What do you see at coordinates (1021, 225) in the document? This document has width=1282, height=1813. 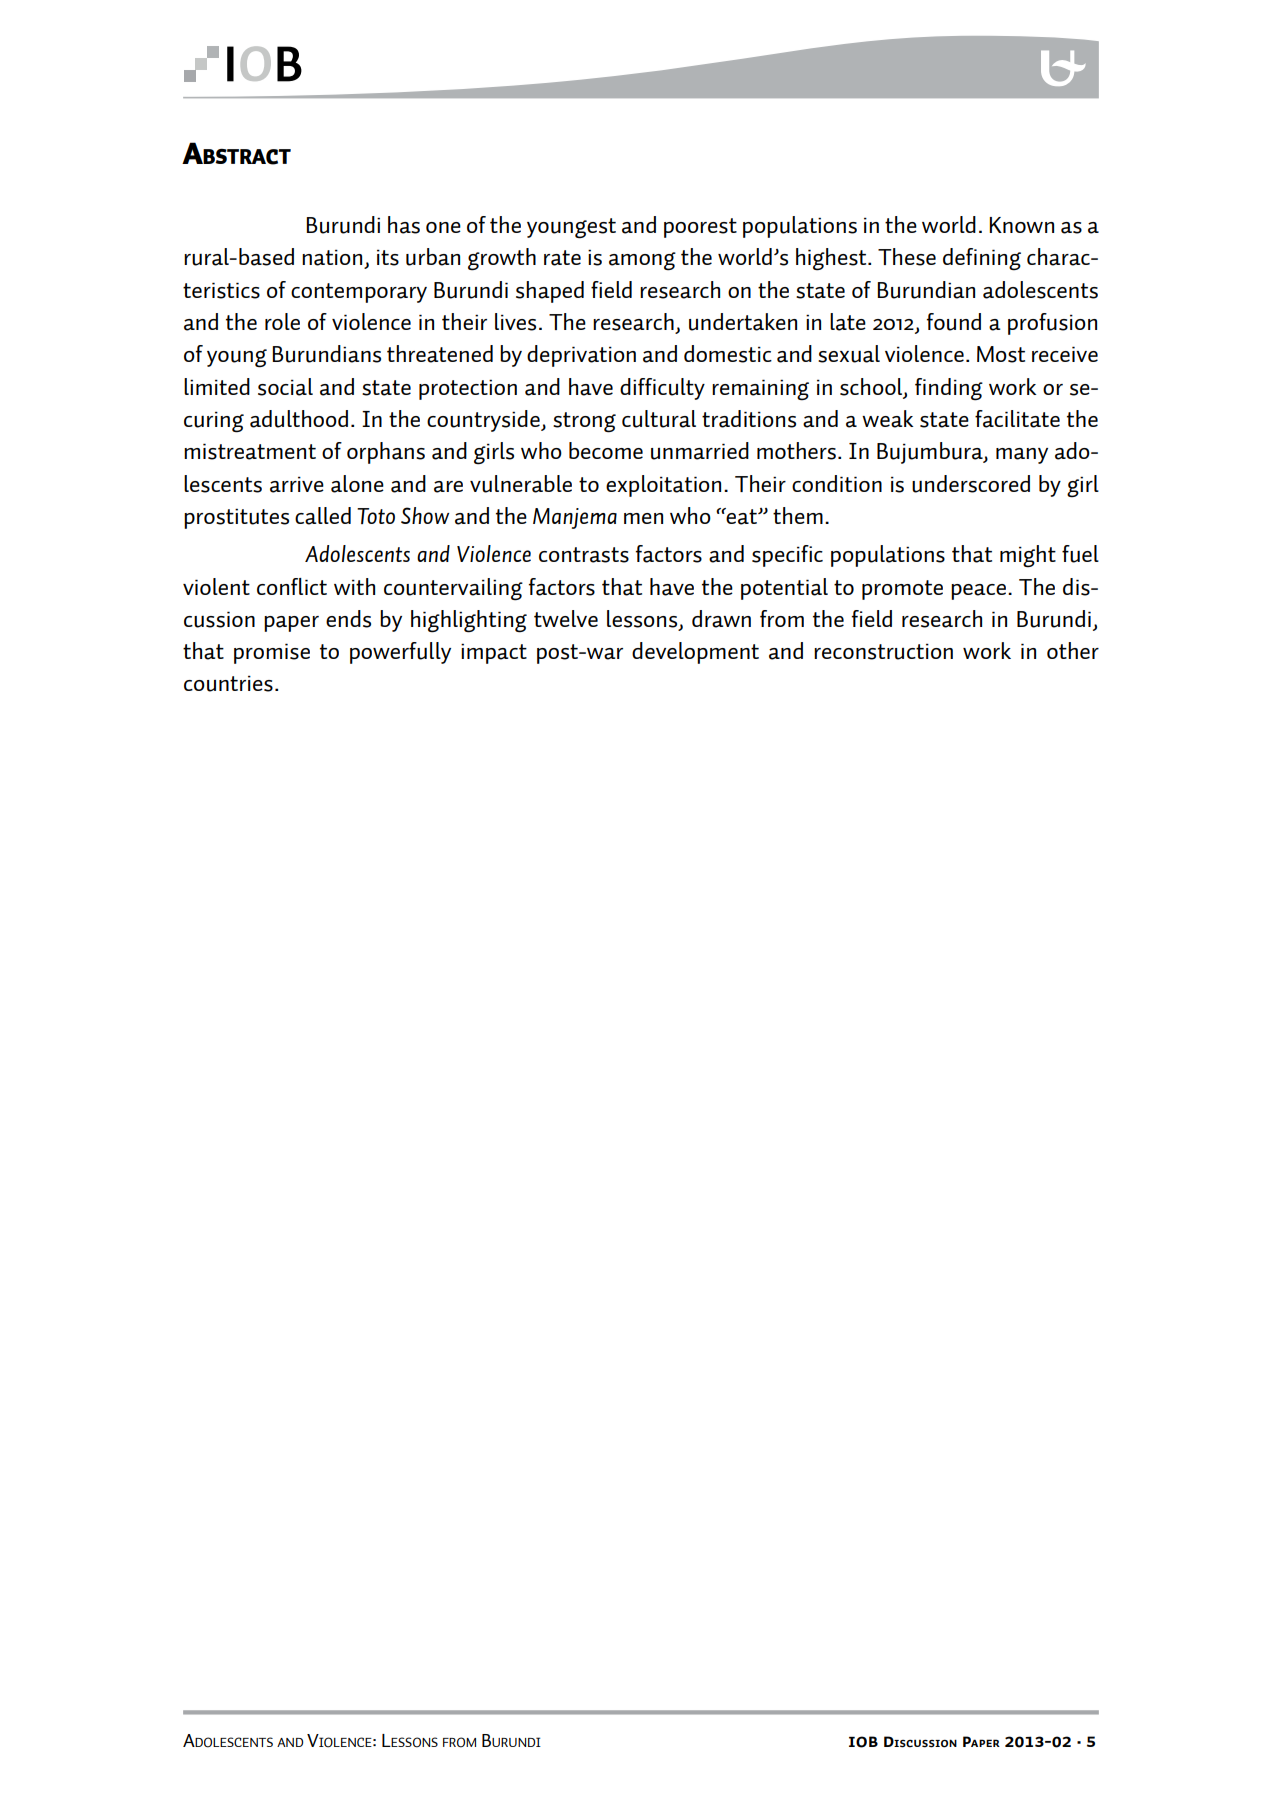 I see `Known` at bounding box center [1021, 225].
